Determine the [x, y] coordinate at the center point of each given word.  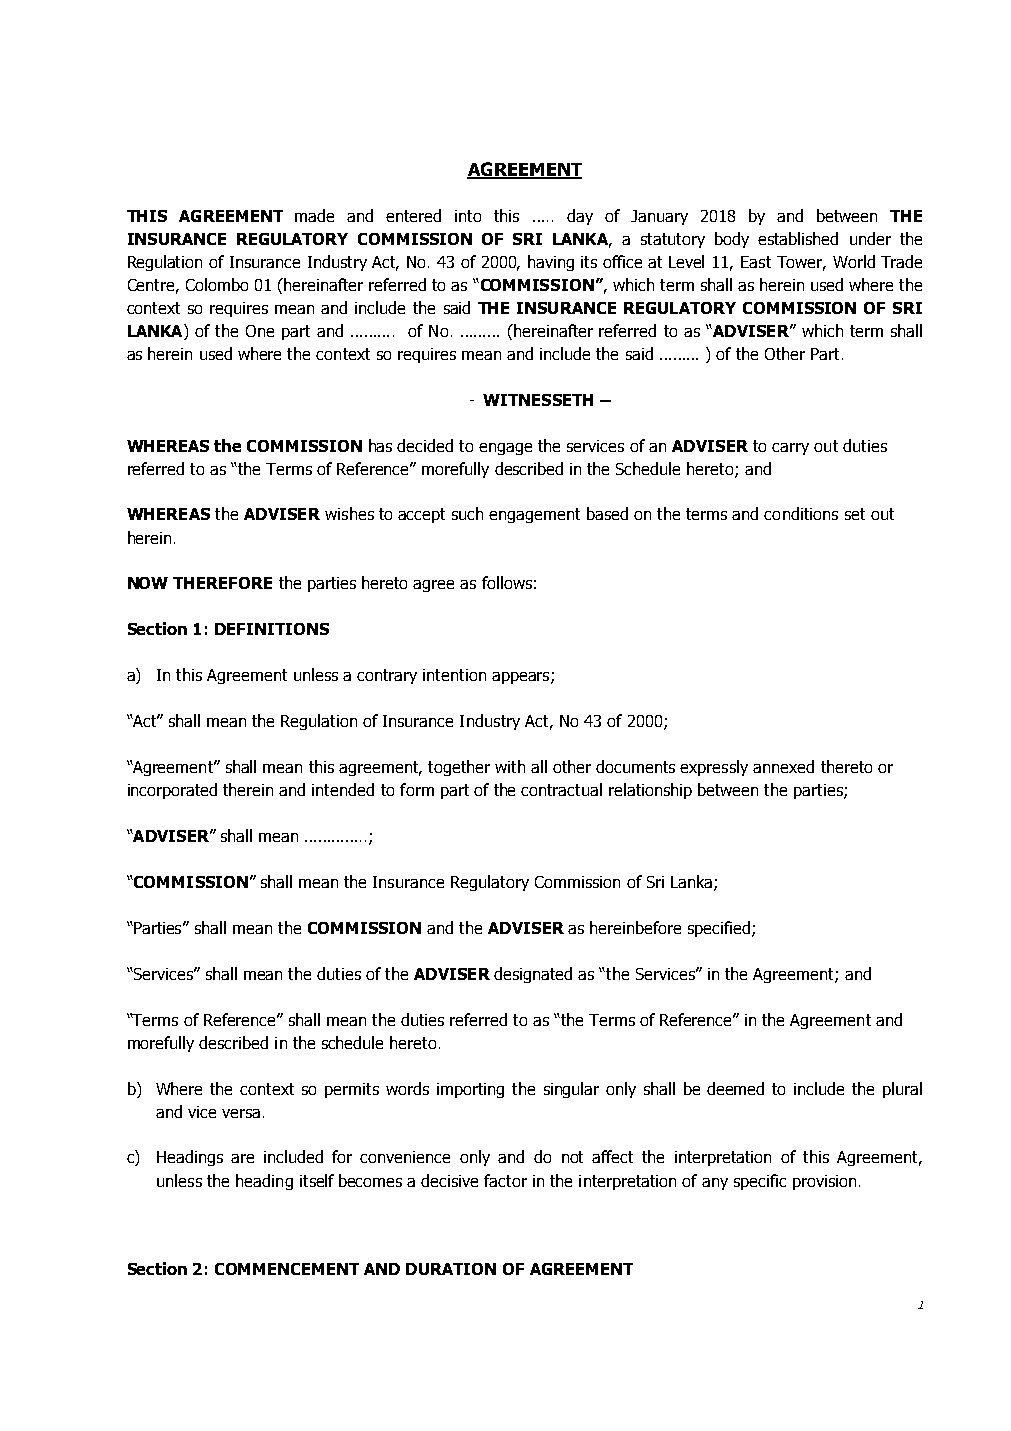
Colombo [217, 284]
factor [505, 1180]
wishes [349, 513]
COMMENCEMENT [287, 1269]
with [510, 766]
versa [241, 1113]
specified [720, 929]
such [467, 513]
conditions [801, 513]
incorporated [172, 791]
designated [533, 975]
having [551, 263]
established [798, 238]
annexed [783, 766]
